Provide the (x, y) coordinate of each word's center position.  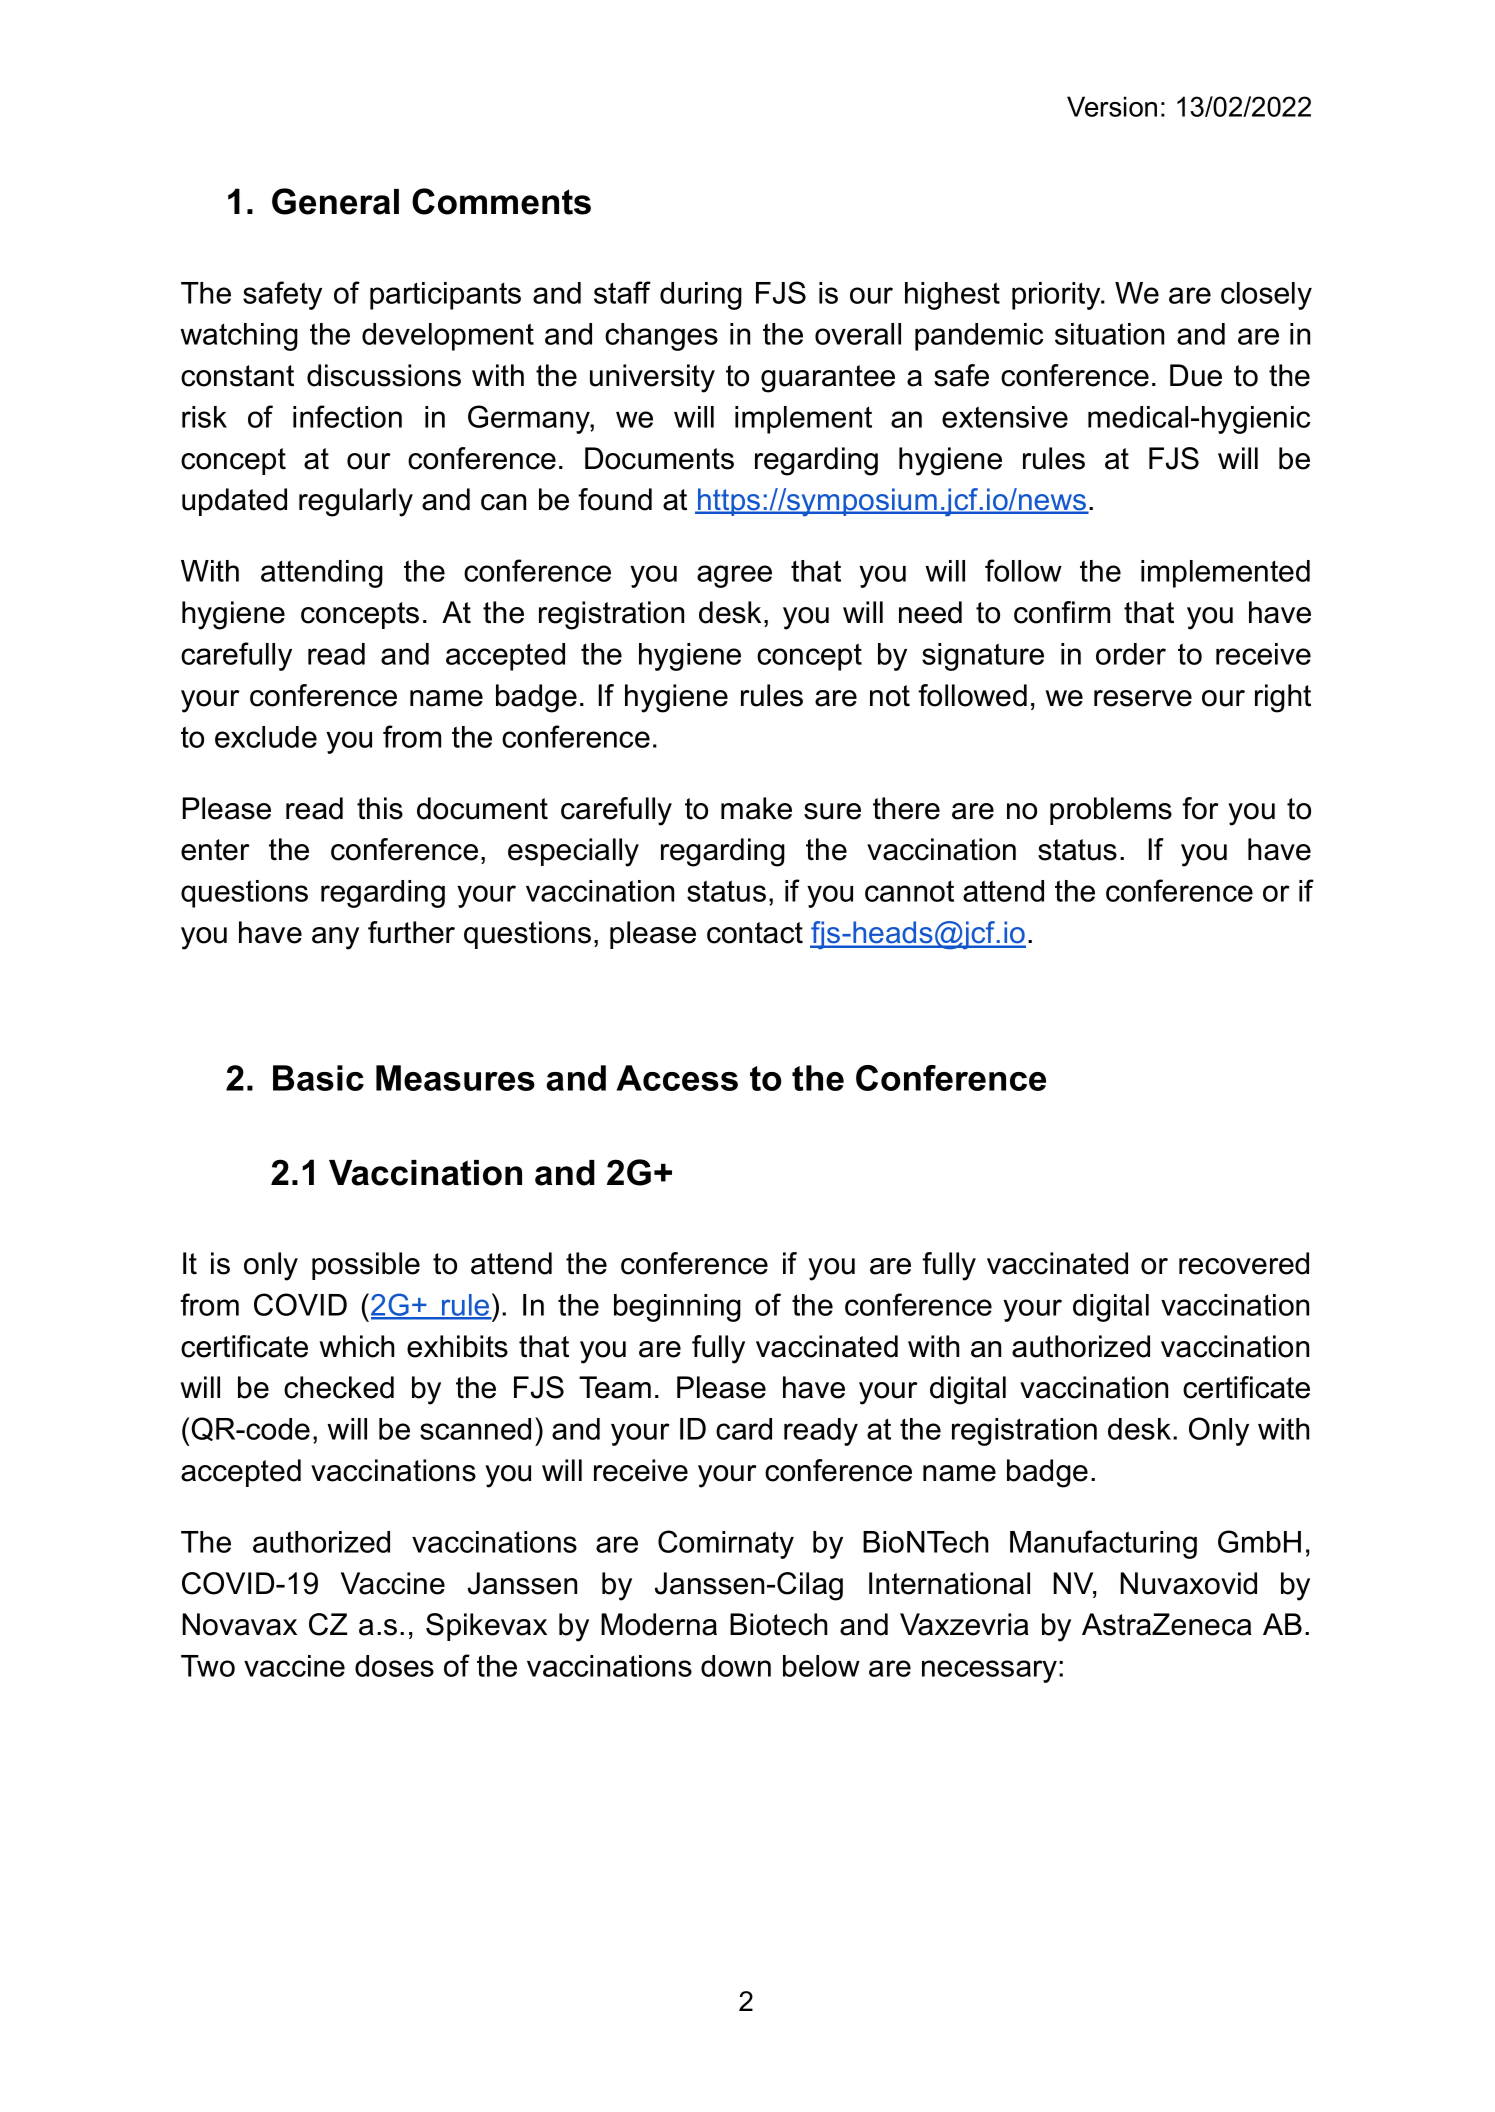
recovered (1244, 1263)
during (701, 296)
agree (734, 576)
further (411, 932)
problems (1111, 811)
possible (366, 1266)
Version (1112, 106)
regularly (356, 502)
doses (394, 1666)
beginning (677, 1308)
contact (755, 933)
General (335, 201)
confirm (1062, 612)
